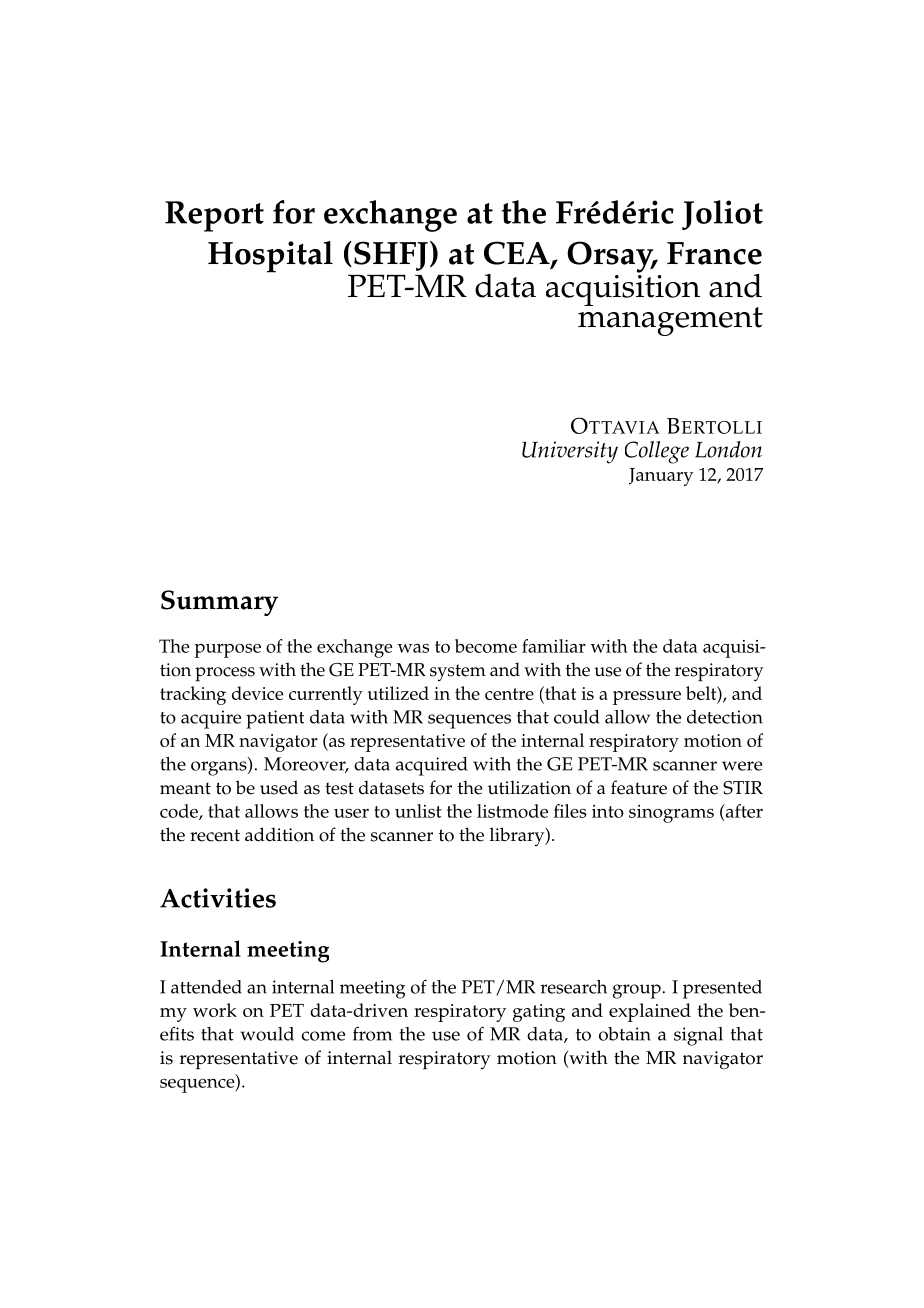  What do you see at coordinates (650, 1012) in the image?
I see `explained` at bounding box center [650, 1012].
